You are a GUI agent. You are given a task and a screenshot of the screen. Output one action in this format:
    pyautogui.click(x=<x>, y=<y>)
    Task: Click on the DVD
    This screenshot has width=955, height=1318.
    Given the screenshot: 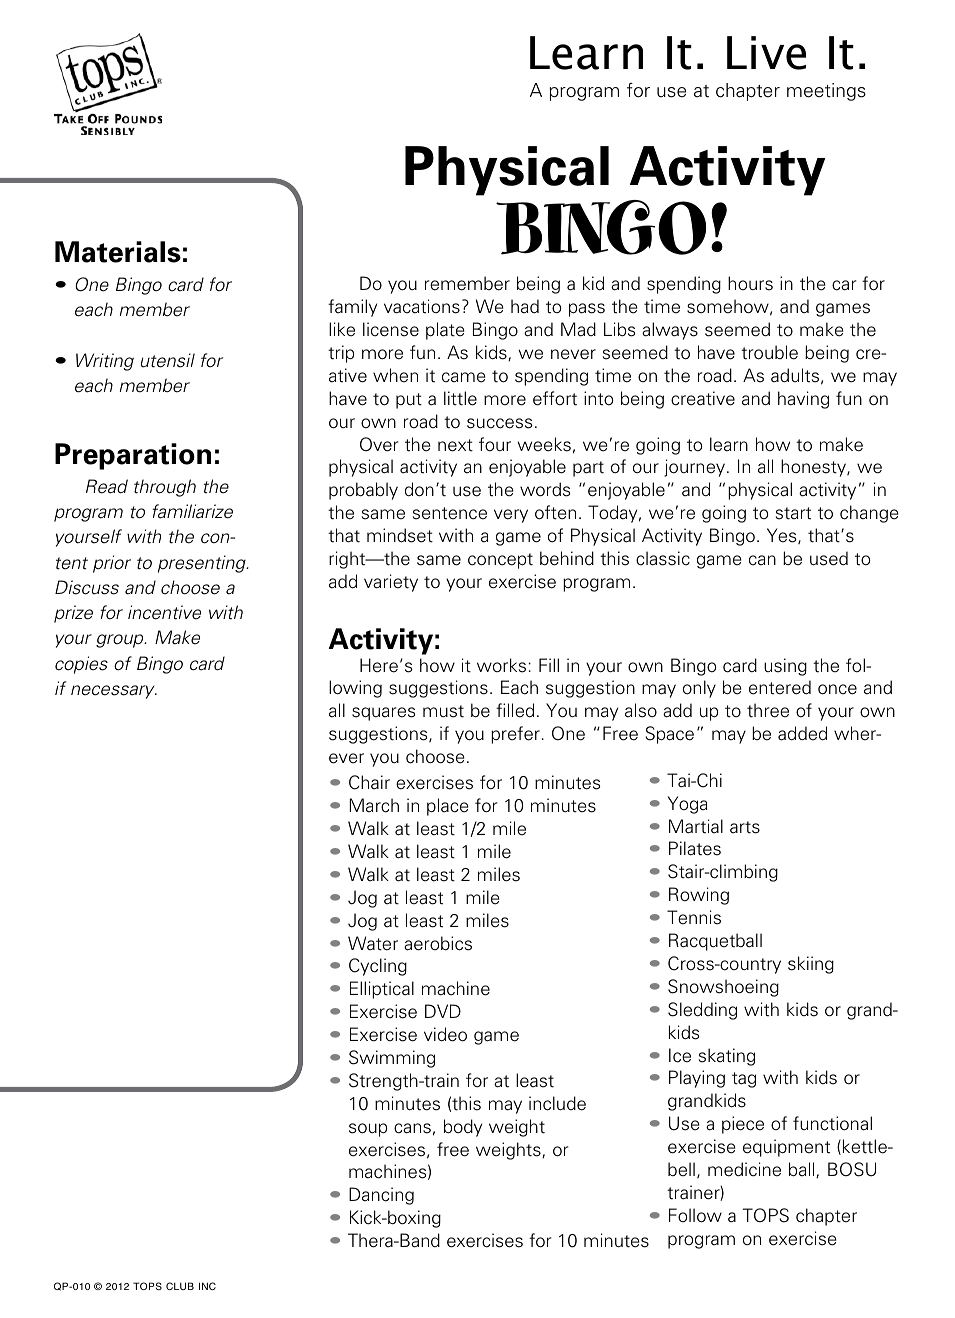 What is the action you would take?
    pyautogui.click(x=443, y=1011)
